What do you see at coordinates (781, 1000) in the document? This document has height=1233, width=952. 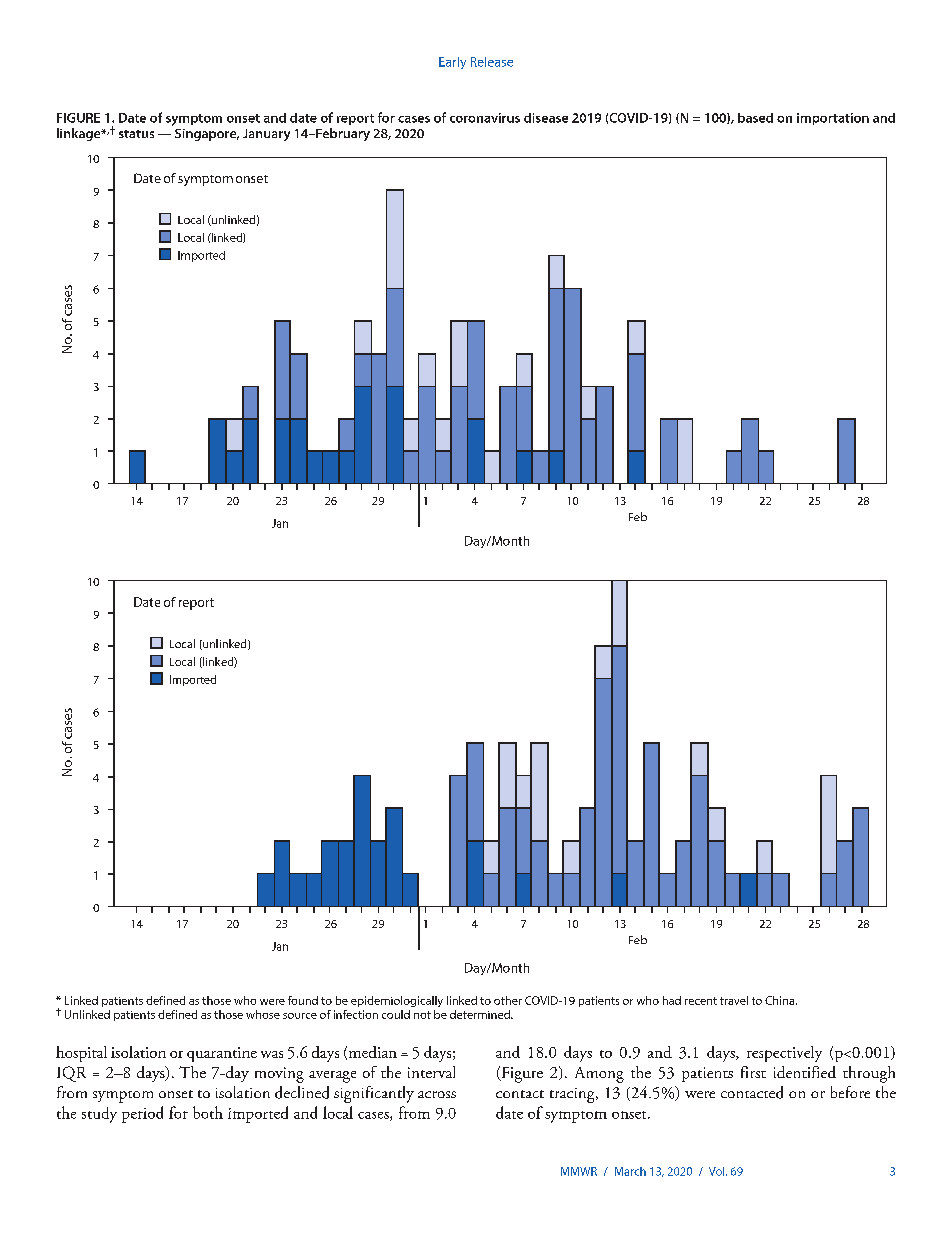 I see `China` at bounding box center [781, 1000].
